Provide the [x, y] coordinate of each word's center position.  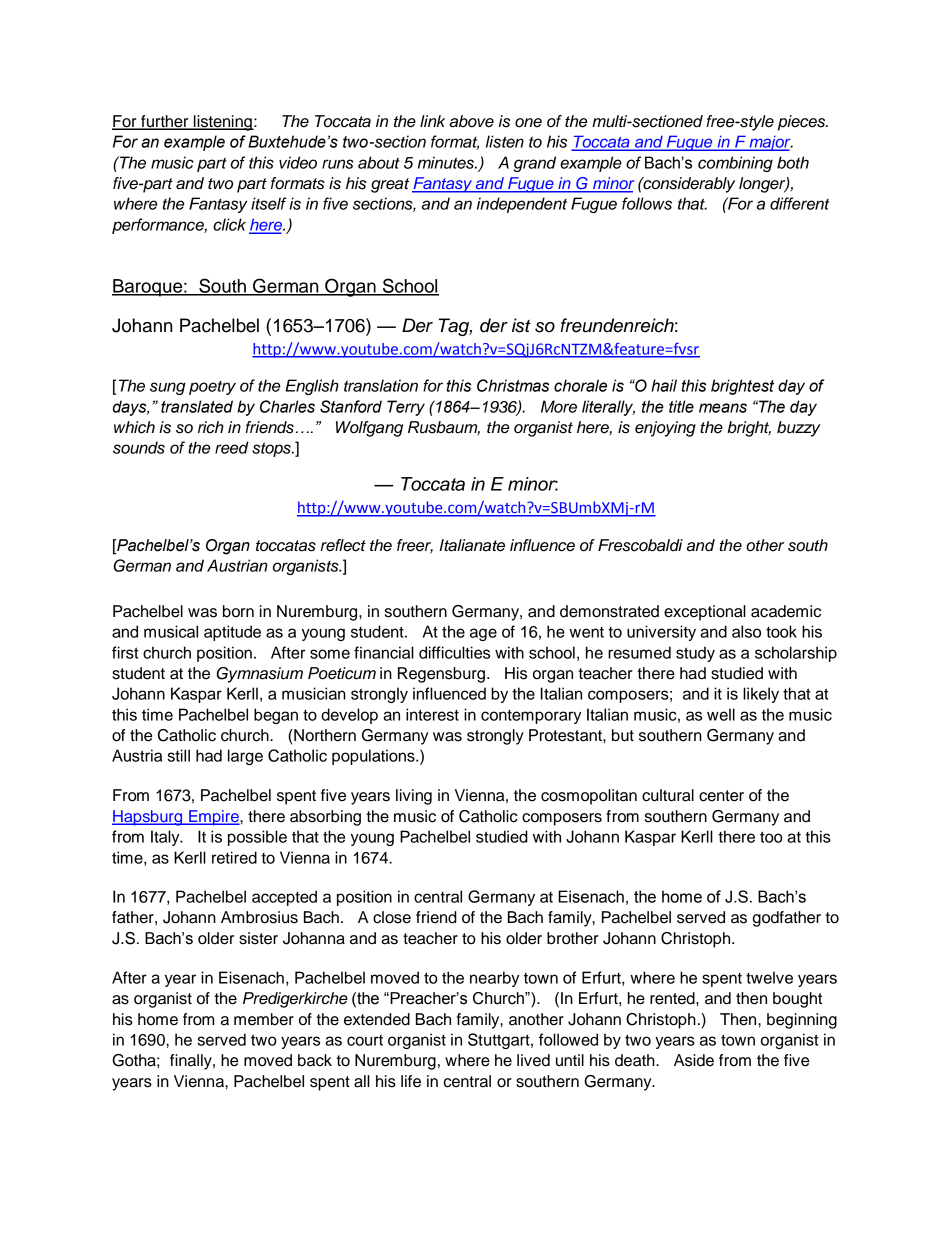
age [483, 634]
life [411, 1081]
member [264, 1019]
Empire [214, 818]
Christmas [513, 385]
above [472, 121]
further [165, 122]
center [721, 796]
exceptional [705, 613]
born [238, 611]
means [723, 408]
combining [735, 164]
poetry [212, 388]
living [414, 797]
